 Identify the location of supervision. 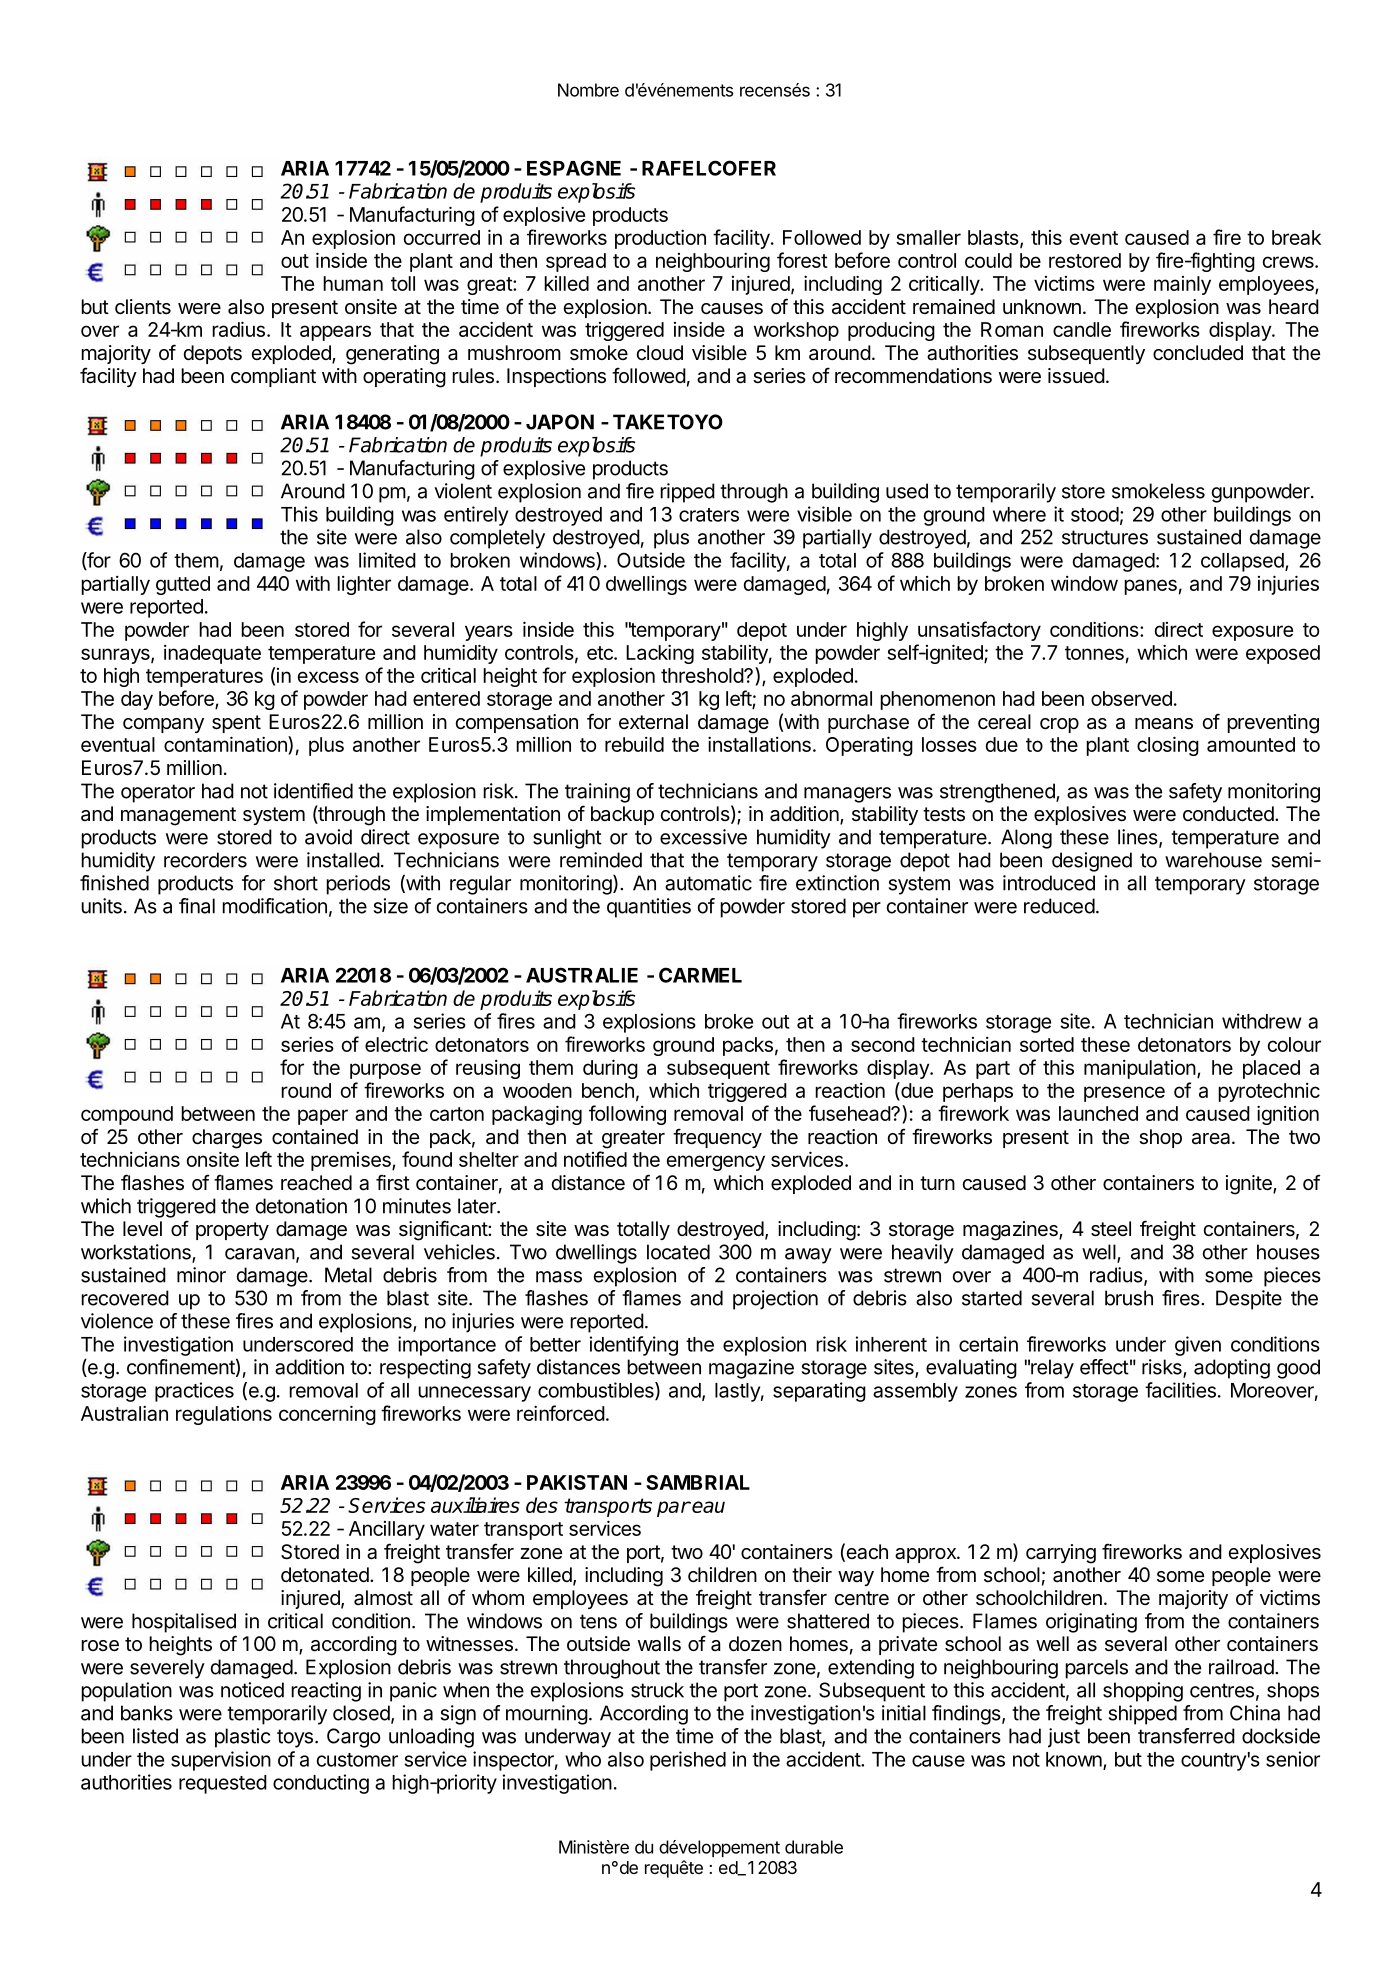
(221, 1761).
